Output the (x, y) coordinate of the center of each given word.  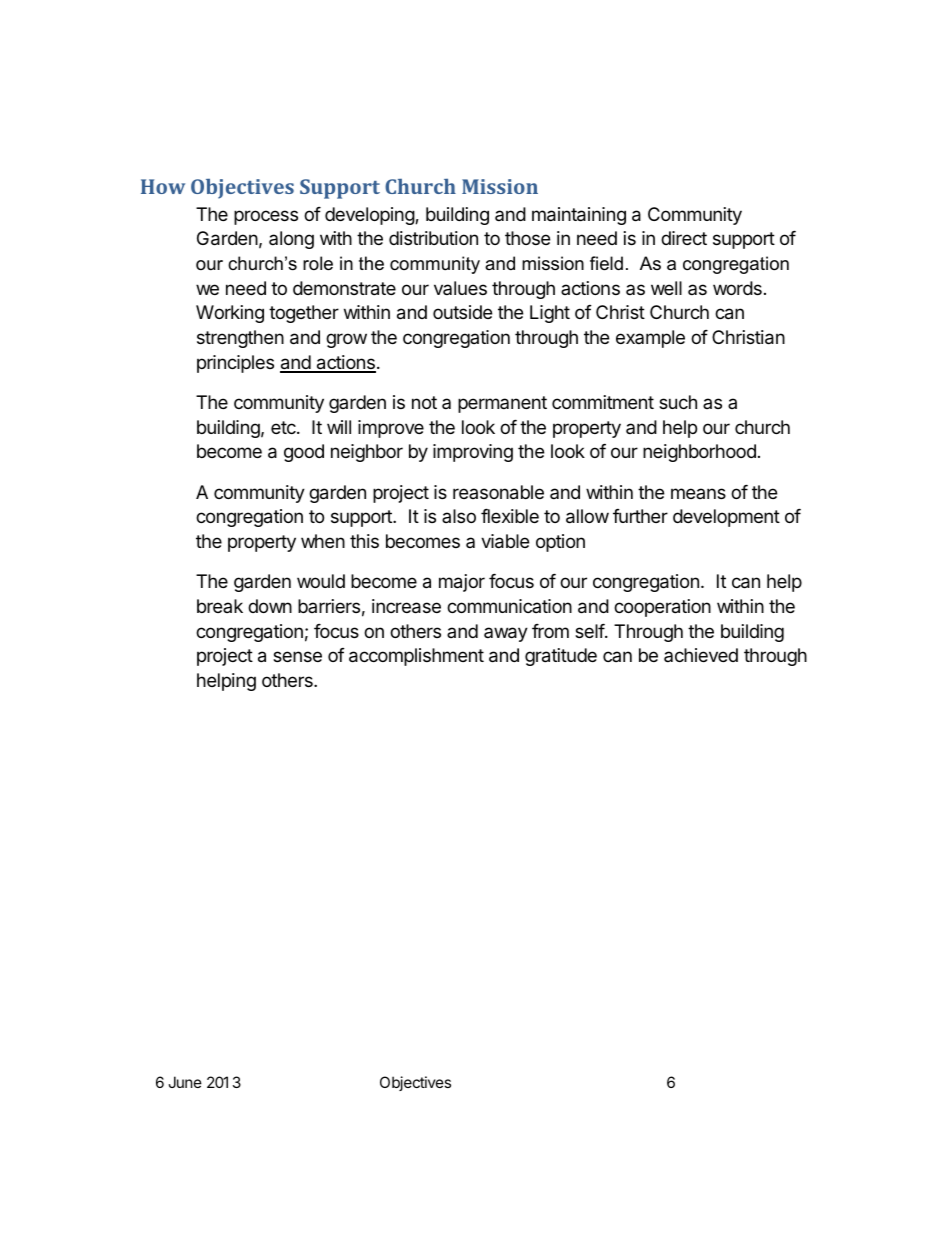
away (506, 634)
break (220, 606)
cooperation (662, 608)
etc (284, 427)
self (590, 631)
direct (684, 238)
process (266, 217)
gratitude (561, 657)
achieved (701, 655)
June (185, 1082)
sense (297, 656)
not (424, 402)
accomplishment (416, 657)
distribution (433, 238)
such (678, 402)
